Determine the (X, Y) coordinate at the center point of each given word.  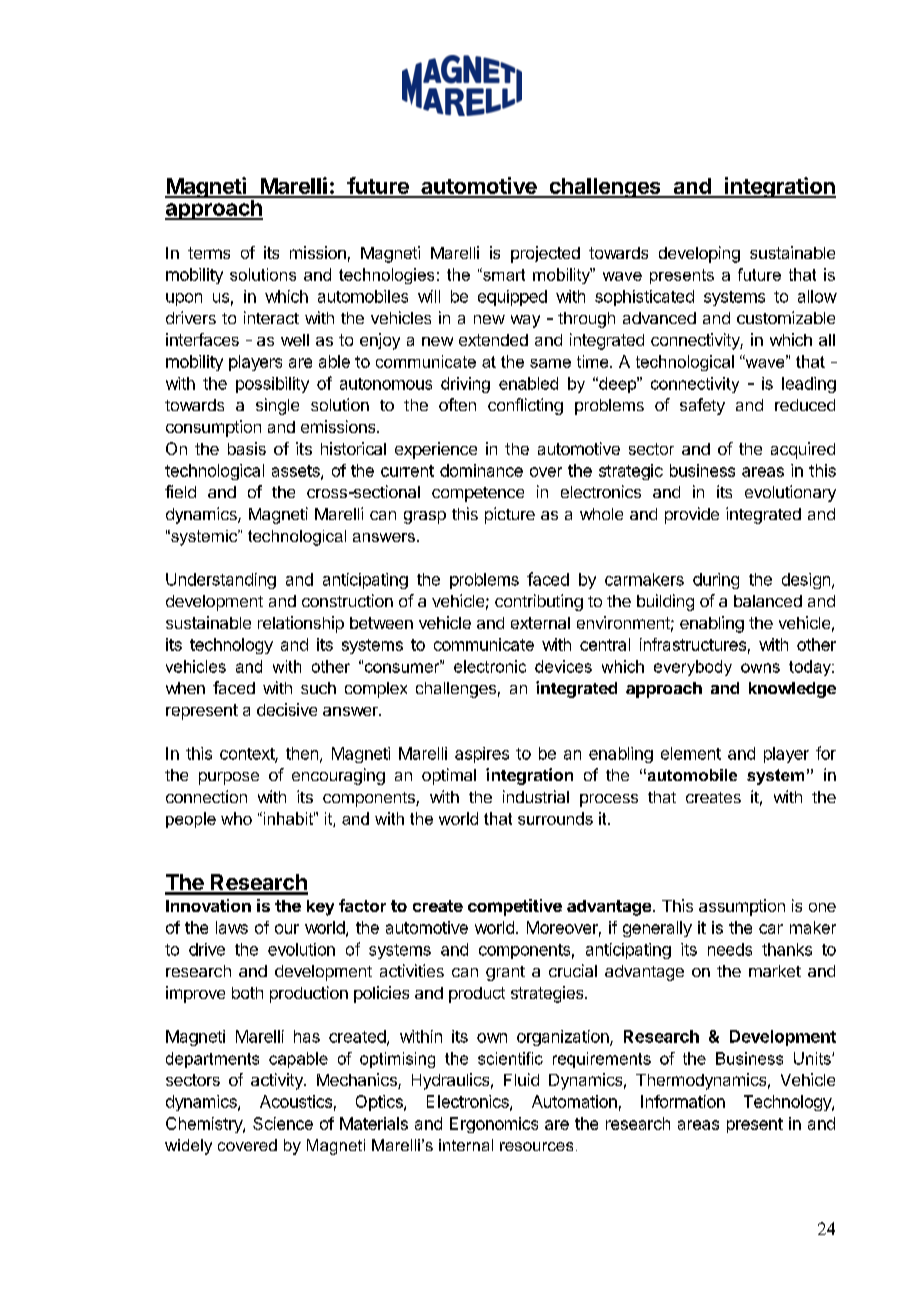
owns (760, 668)
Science (283, 1123)
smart (503, 274)
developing (699, 254)
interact (271, 317)
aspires (482, 755)
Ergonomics (494, 1125)
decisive (287, 709)
